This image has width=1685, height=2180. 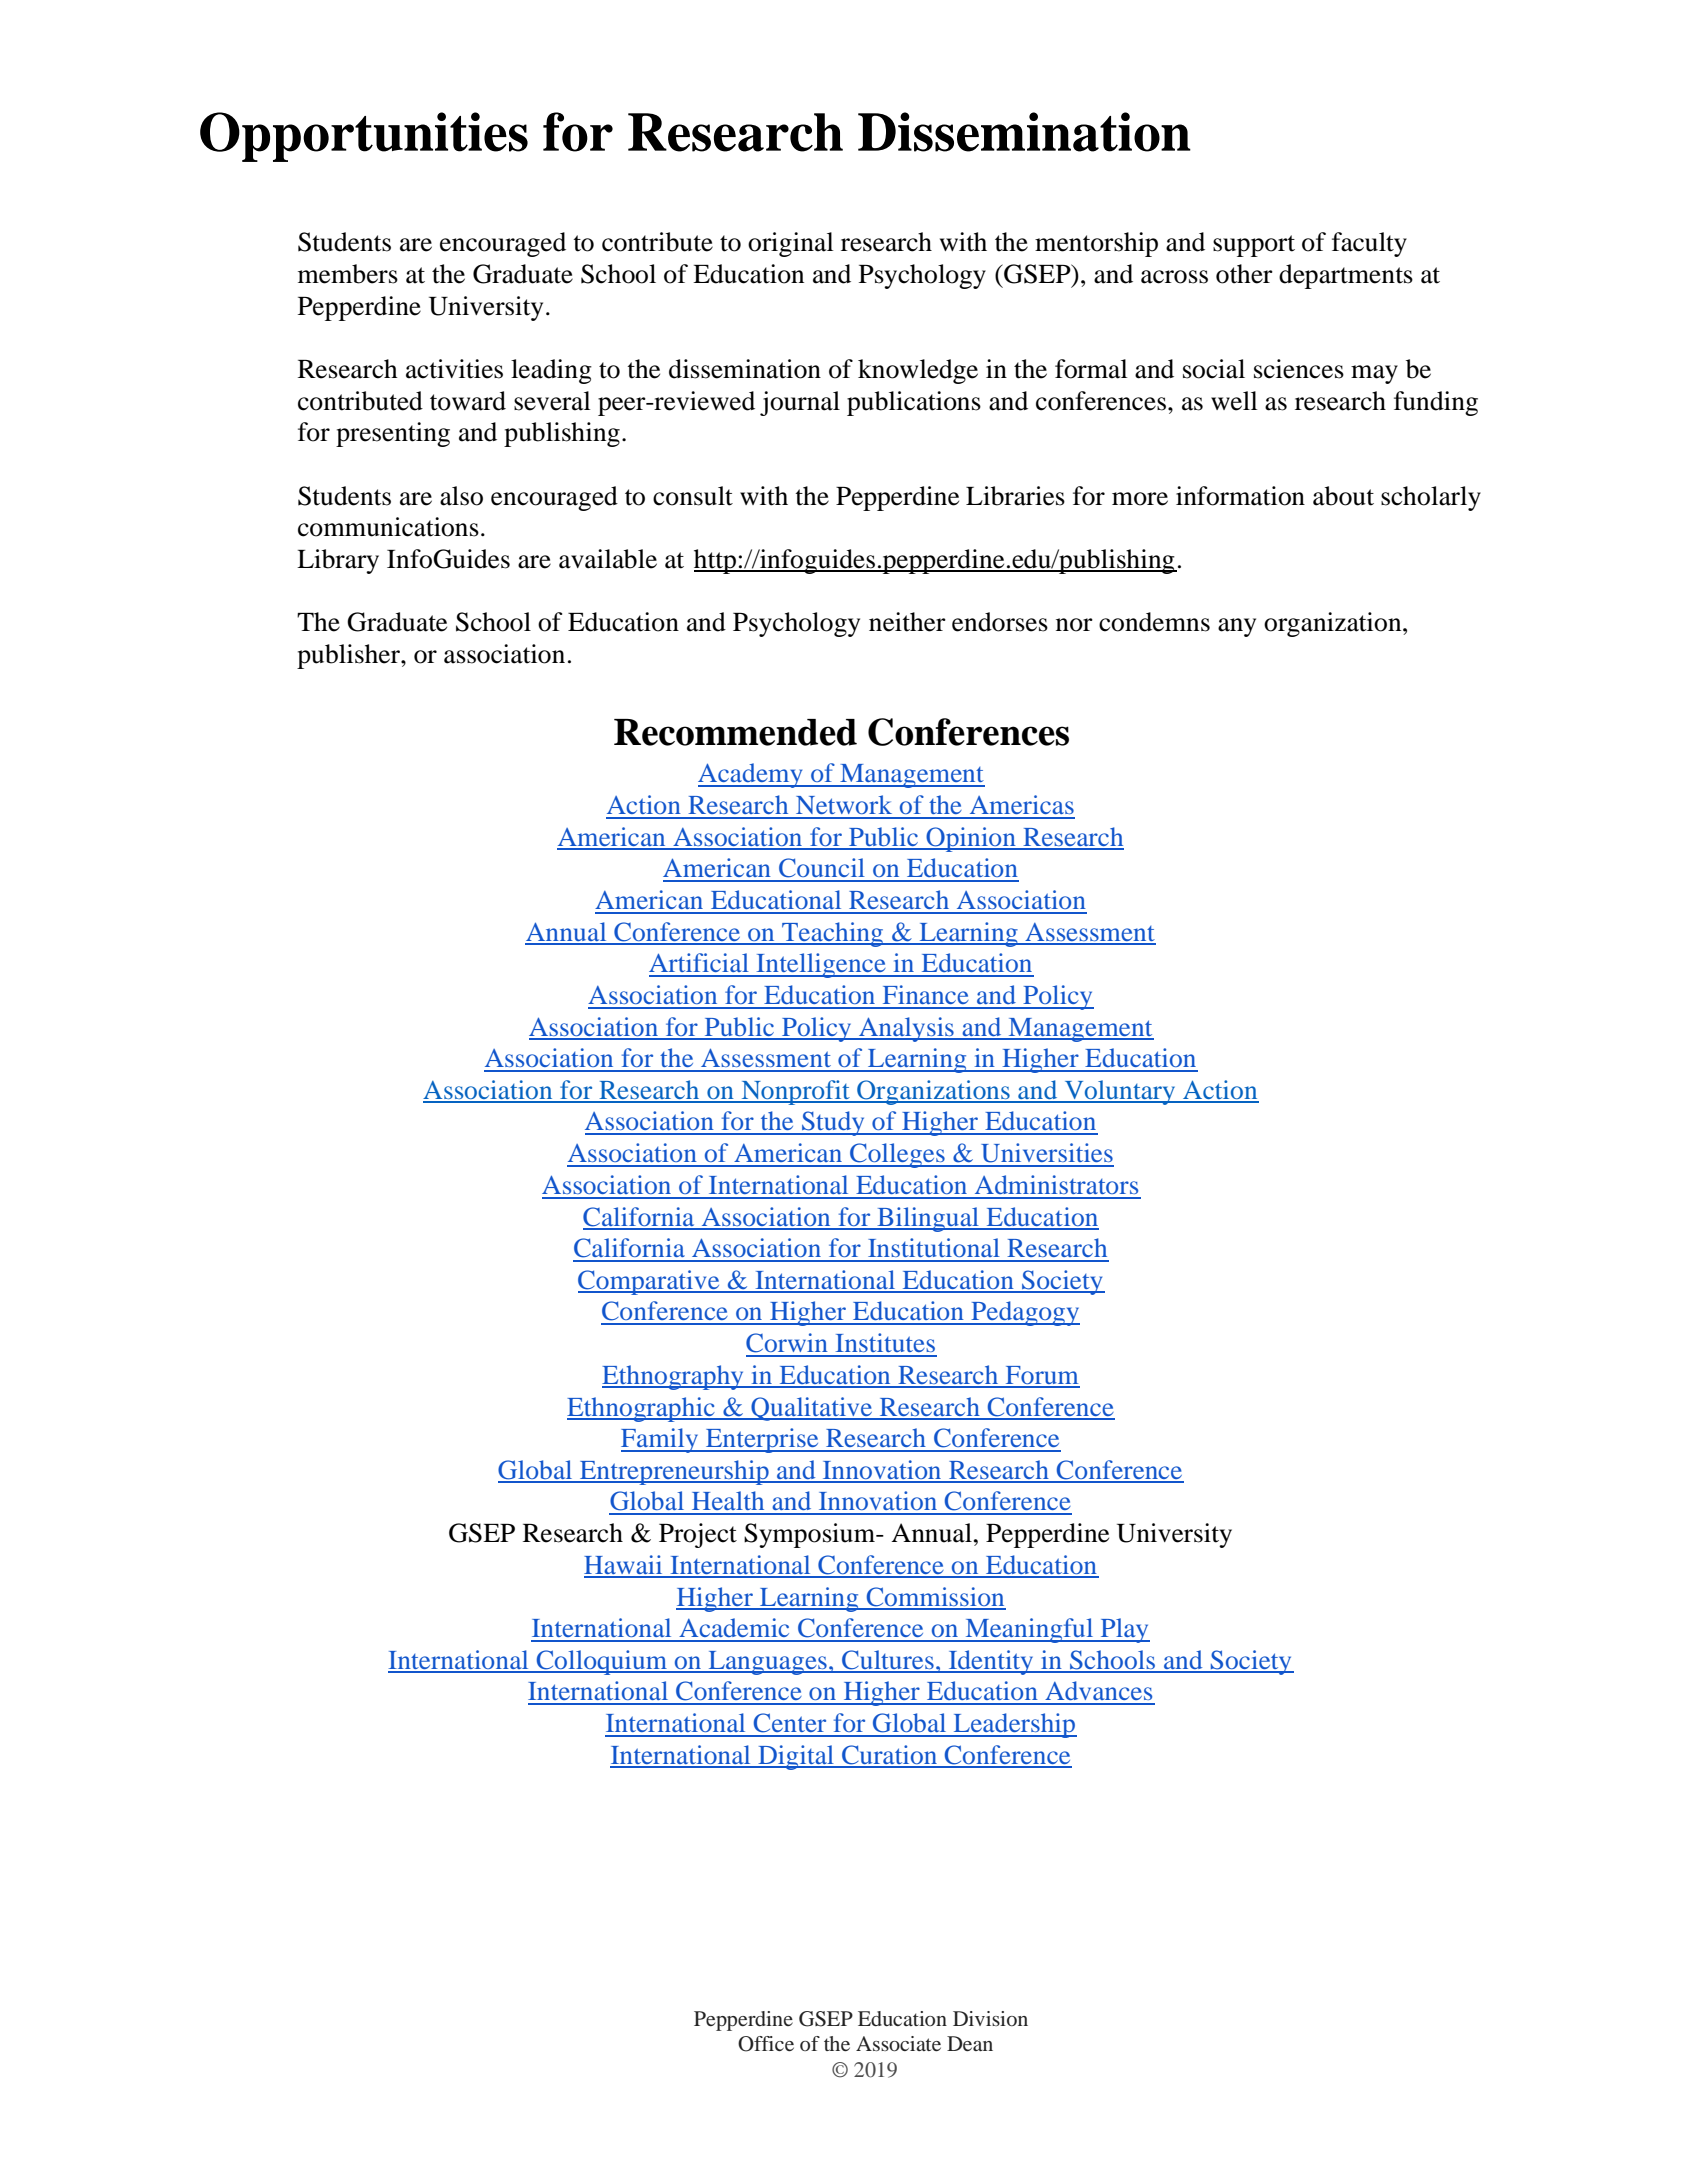 I want to click on original, so click(x=791, y=244).
